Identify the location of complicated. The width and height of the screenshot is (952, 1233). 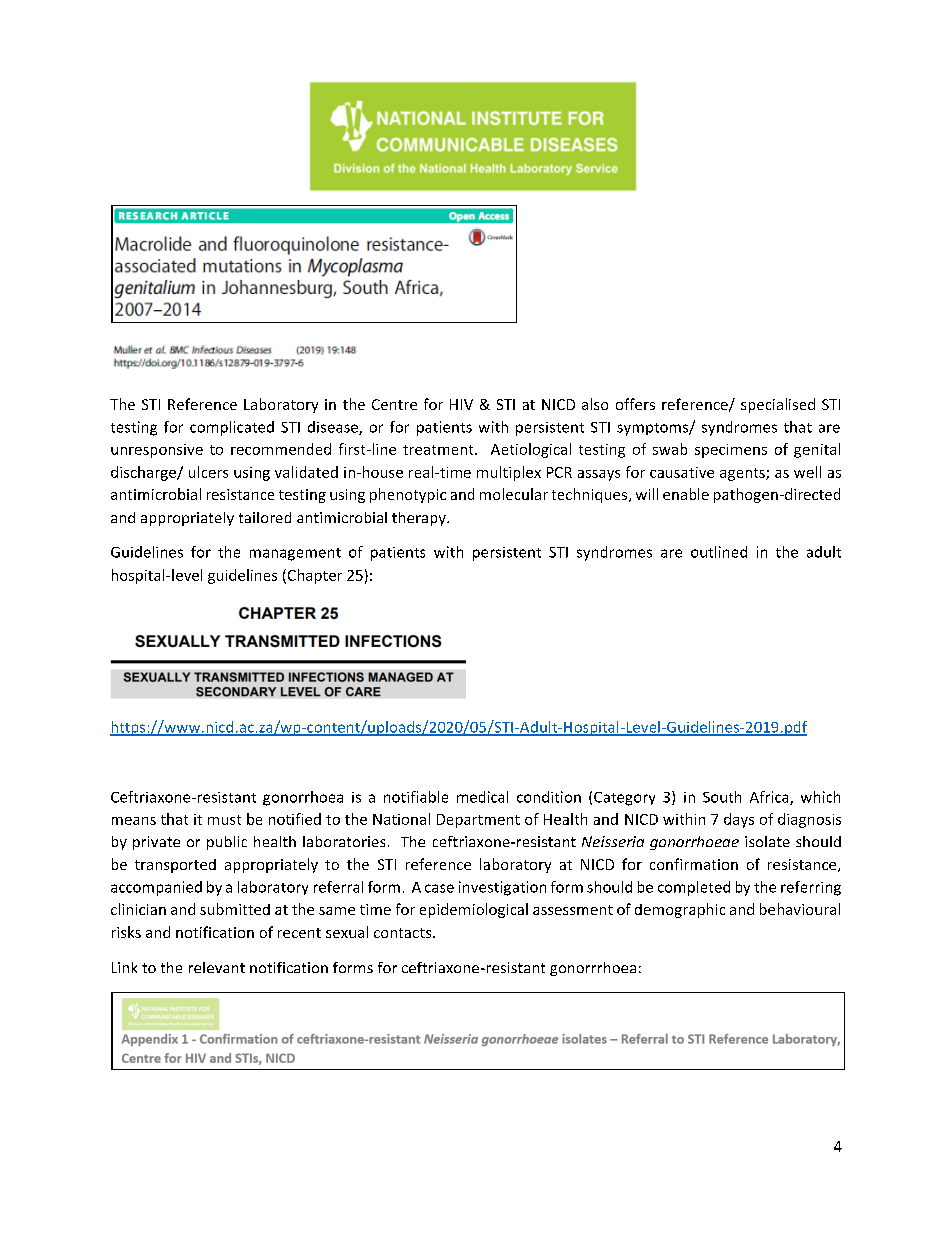
(232, 428).
